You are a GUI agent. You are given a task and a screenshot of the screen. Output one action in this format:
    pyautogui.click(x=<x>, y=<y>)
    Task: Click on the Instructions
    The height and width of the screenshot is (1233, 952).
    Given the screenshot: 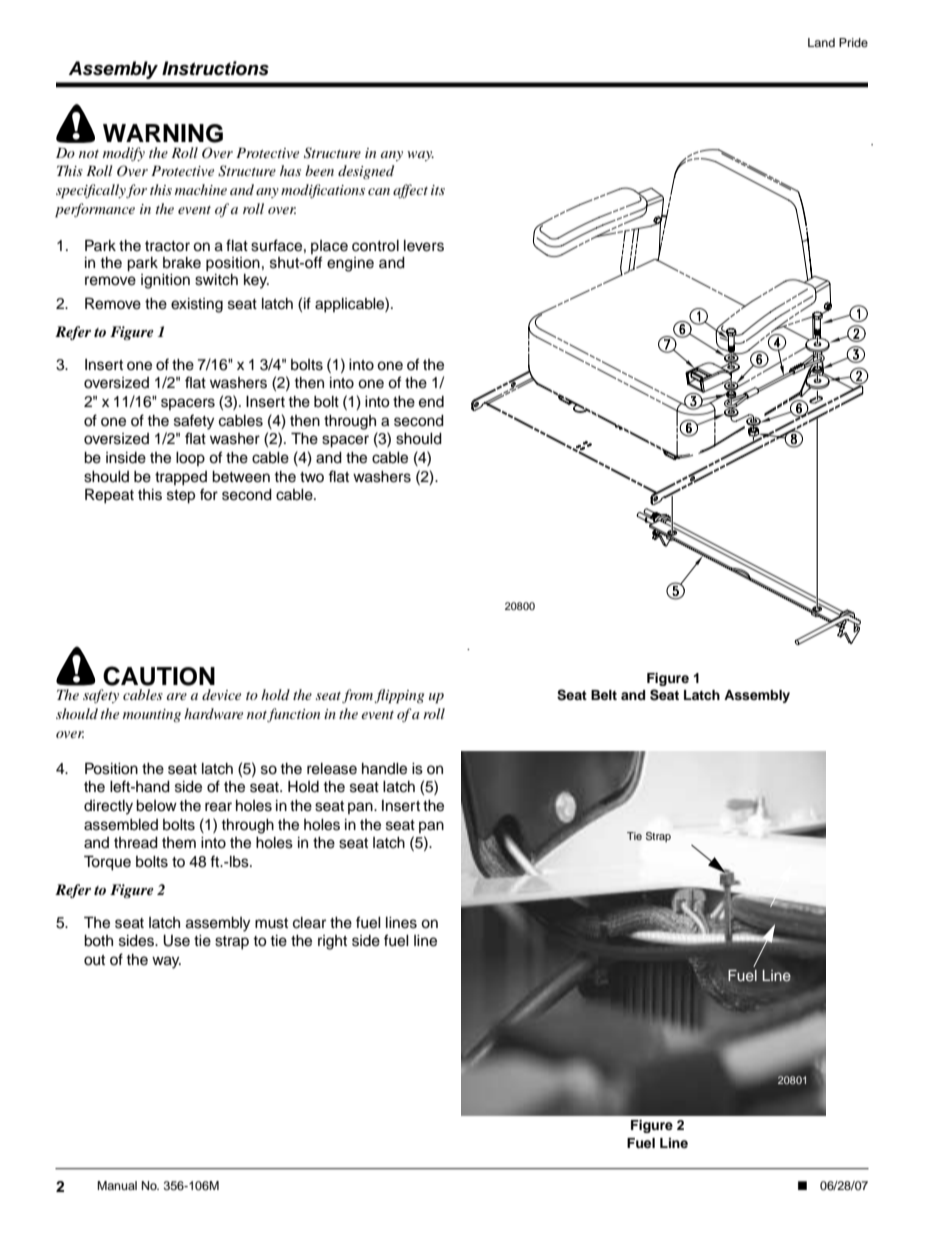 What is the action you would take?
    pyautogui.click(x=215, y=68)
